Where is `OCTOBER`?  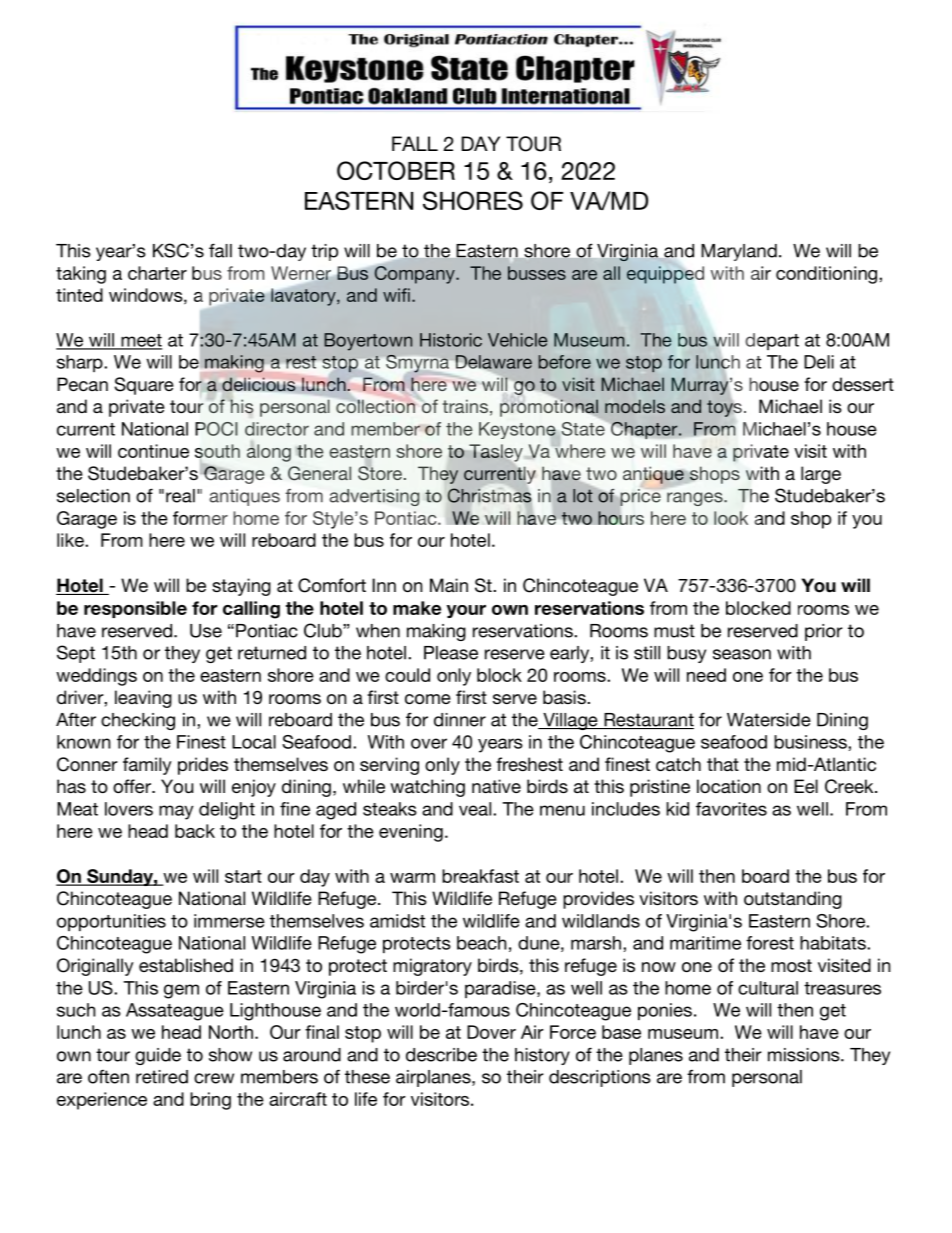 OCTOBER is located at coordinates (396, 170).
